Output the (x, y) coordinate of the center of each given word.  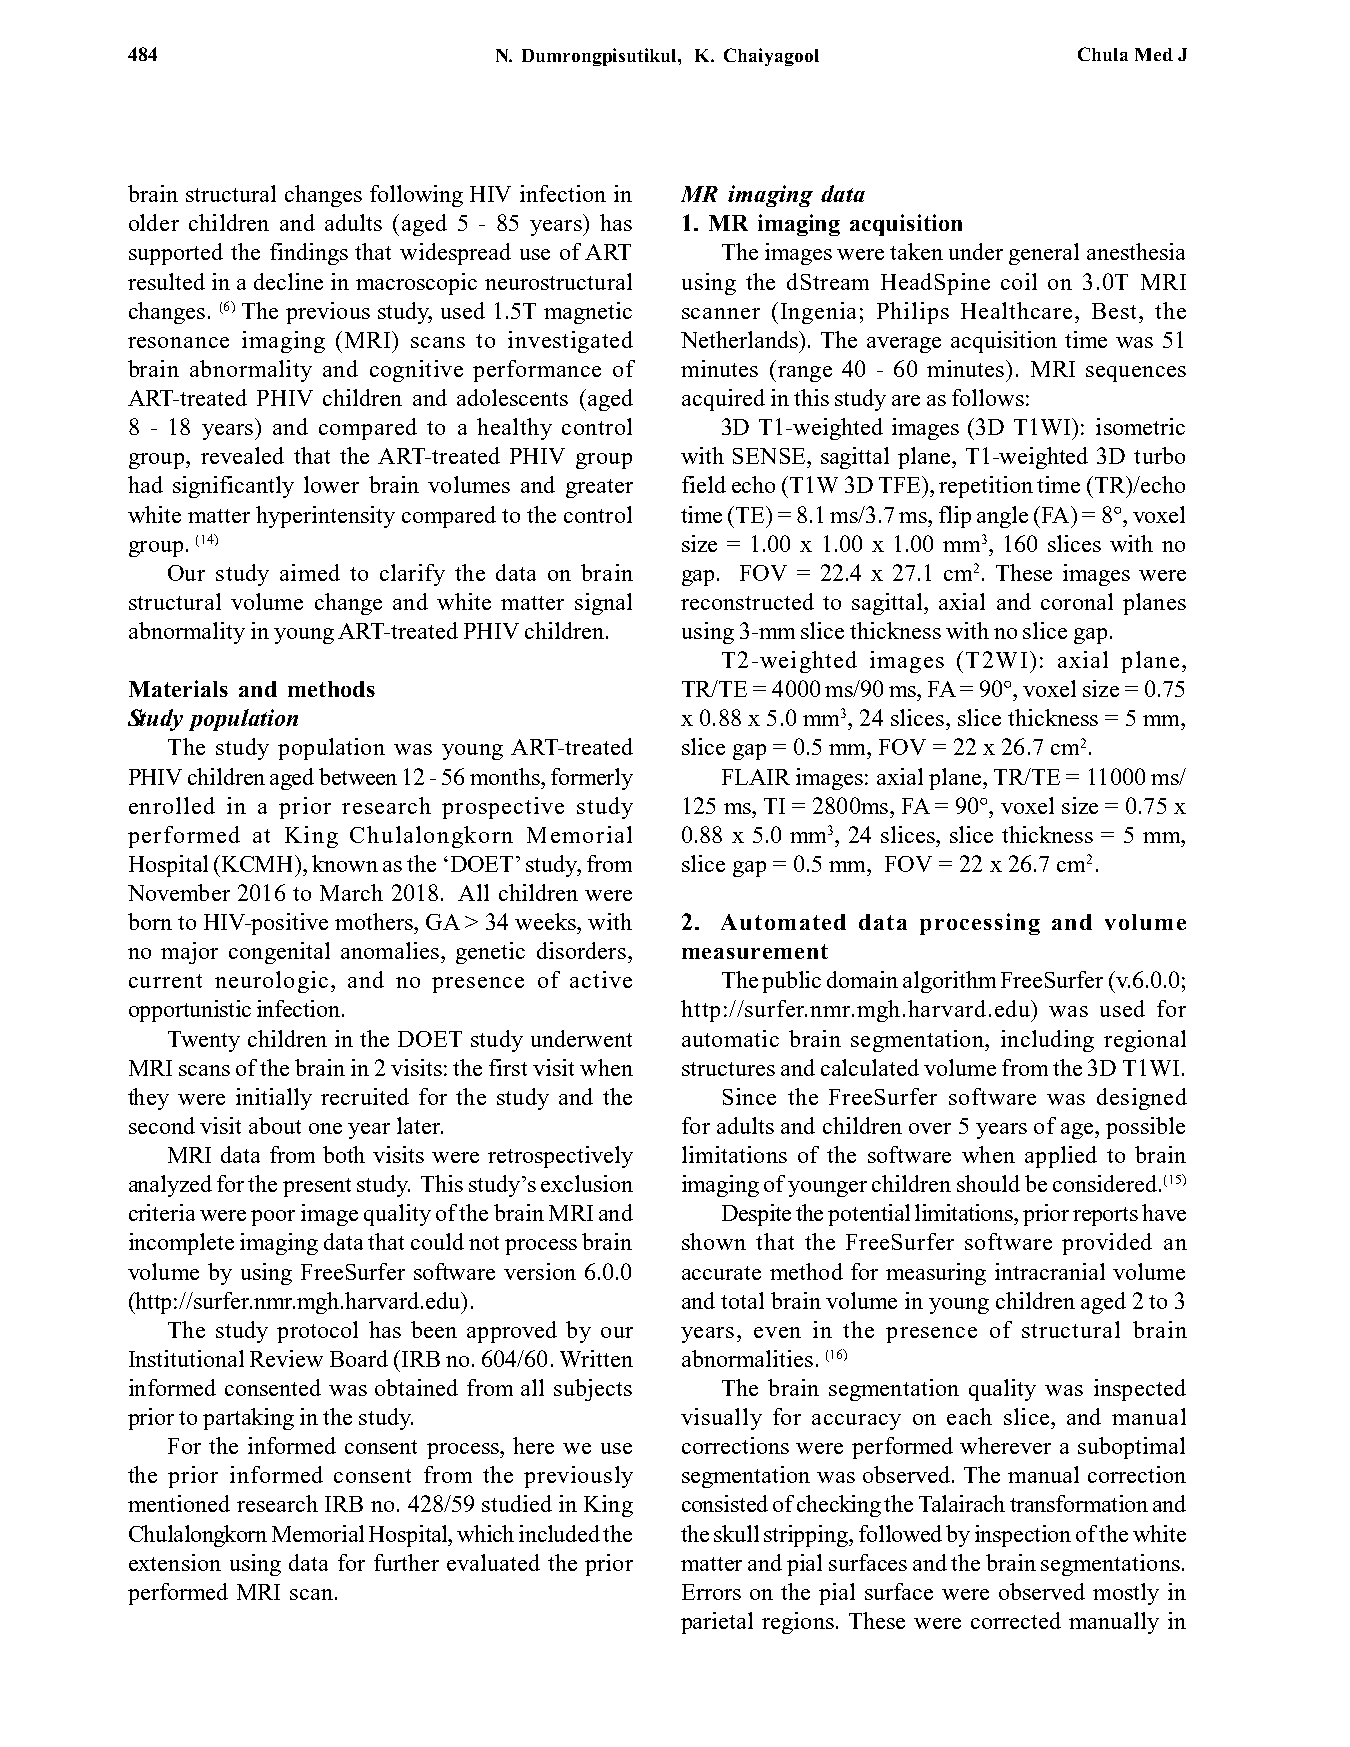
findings (309, 254)
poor (273, 1218)
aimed (310, 572)
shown (714, 1241)
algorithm (949, 982)
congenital (279, 953)
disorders (581, 950)
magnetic (588, 313)
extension (175, 1562)
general (1044, 254)
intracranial (1050, 1271)
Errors (711, 1592)
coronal (1077, 601)
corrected (1016, 1620)
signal (603, 604)
